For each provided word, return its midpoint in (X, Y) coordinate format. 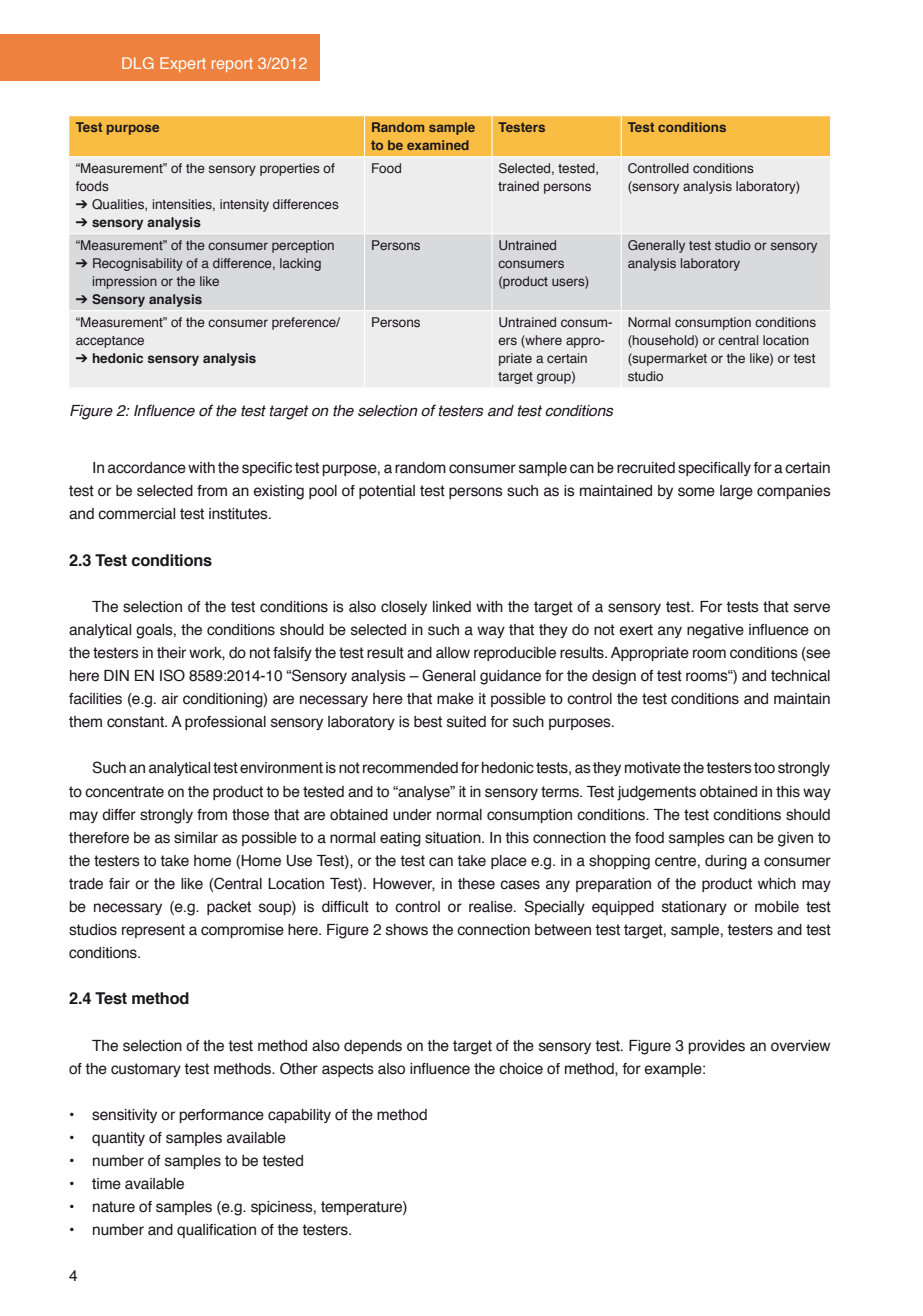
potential (387, 492)
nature (114, 1207)
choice (521, 1069)
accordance (147, 468)
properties (290, 169)
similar (196, 838)
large (736, 492)
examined (438, 145)
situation (454, 838)
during (726, 862)
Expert (183, 64)
